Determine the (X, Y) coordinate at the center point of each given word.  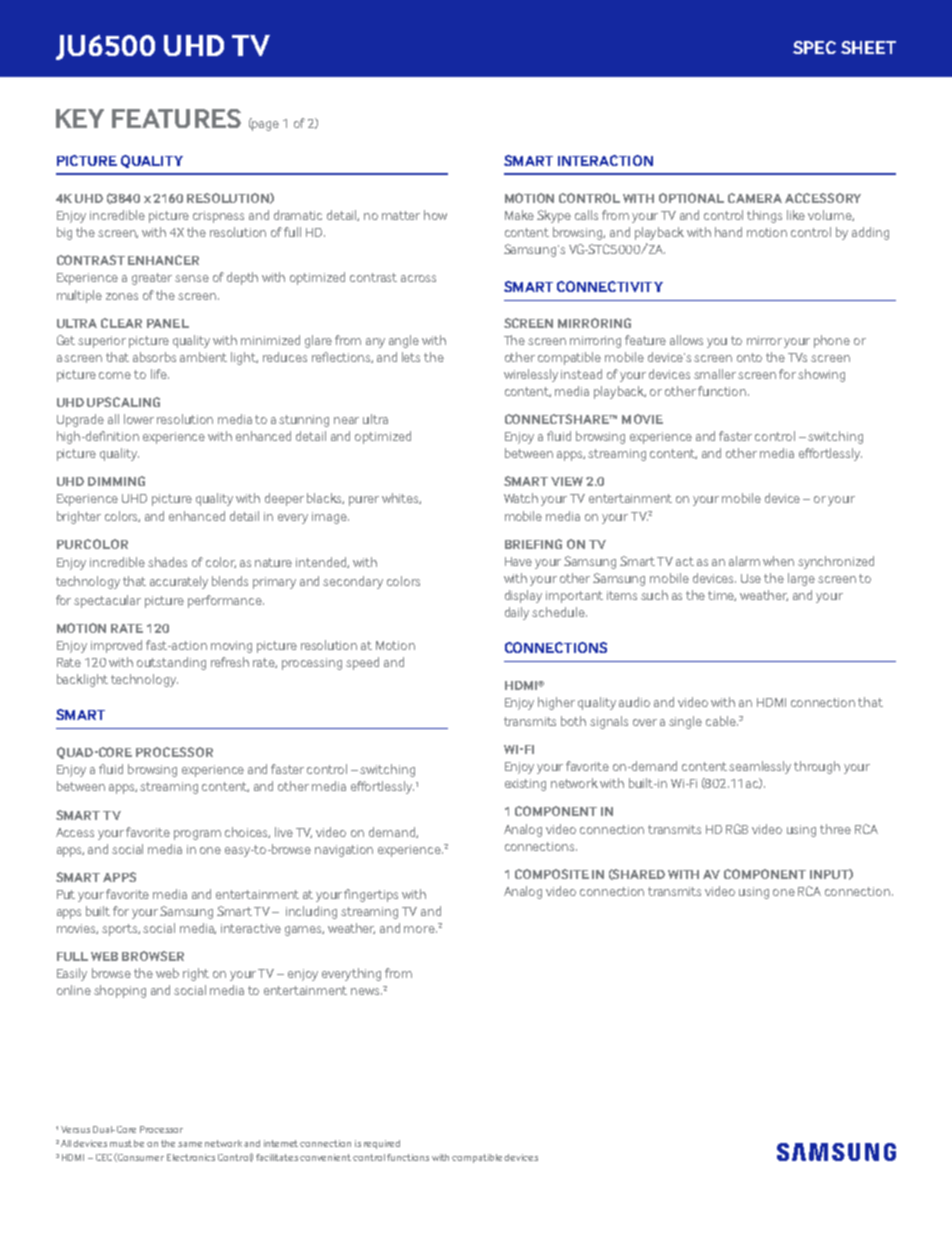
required (382, 1144)
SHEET (868, 47)
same (190, 1144)
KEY (80, 118)
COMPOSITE (552, 874)
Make (519, 215)
